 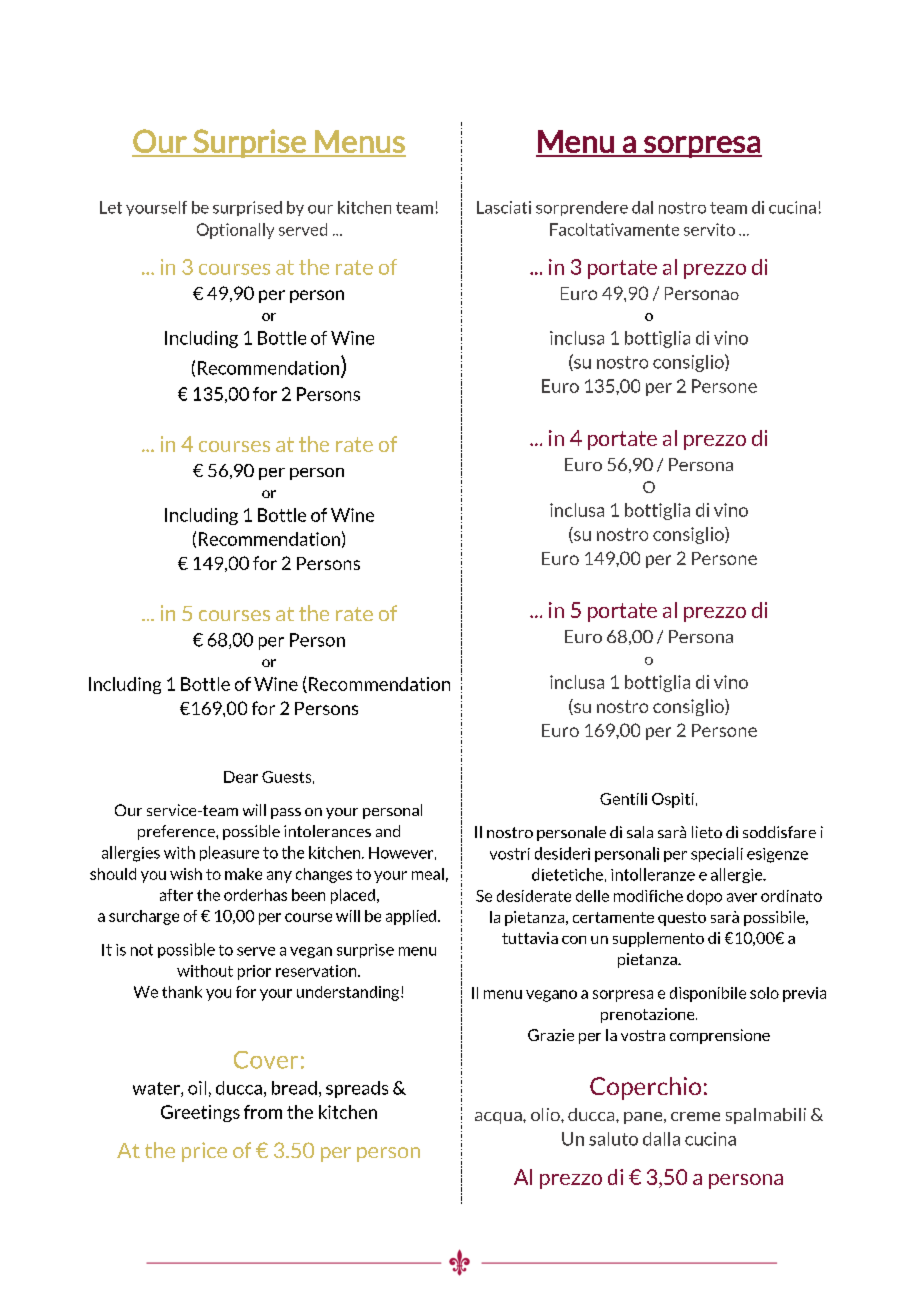 What do you see at coordinates (111, 207) in the image?
I see `Let` at bounding box center [111, 207].
